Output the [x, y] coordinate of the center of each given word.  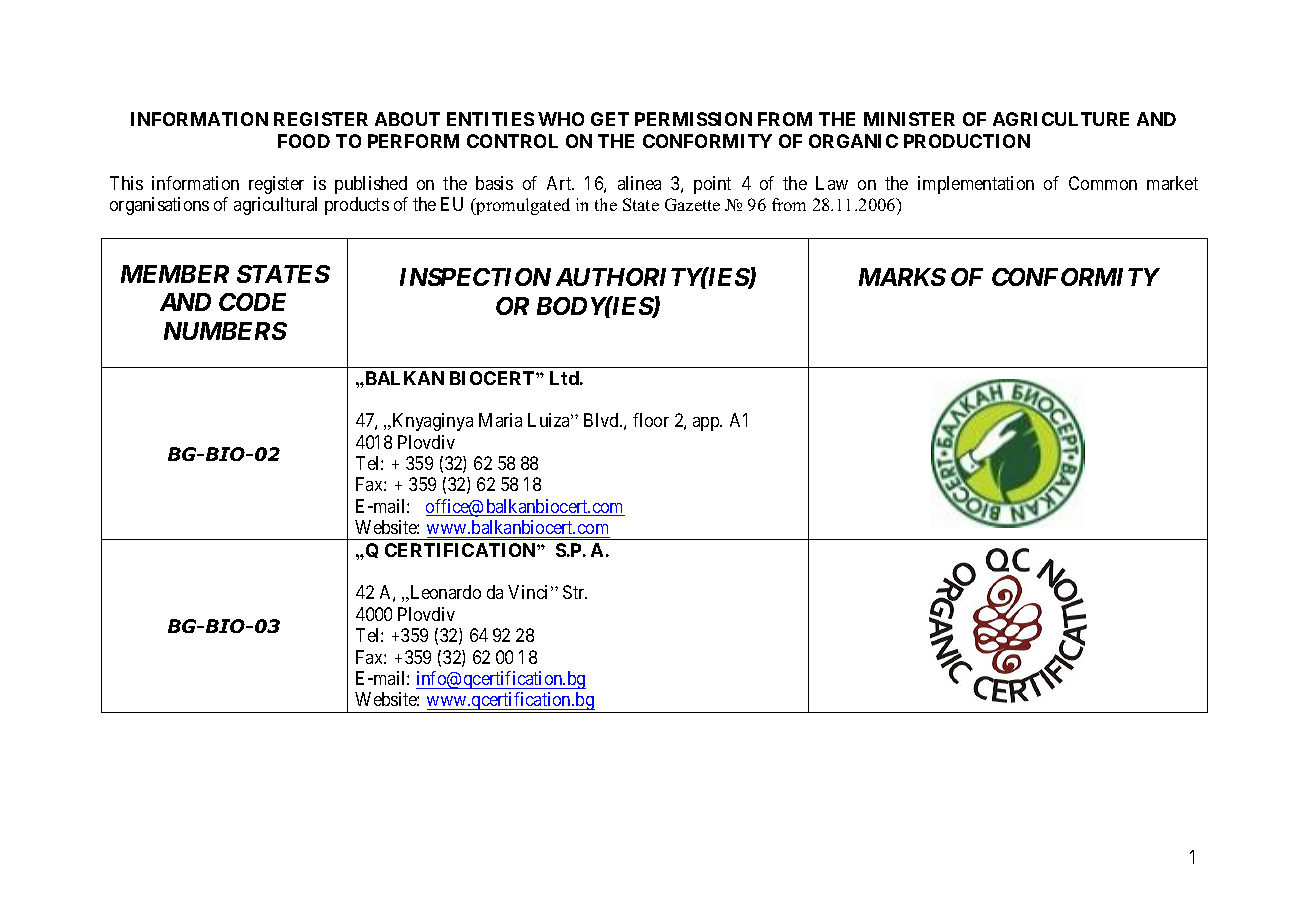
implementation [976, 185]
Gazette [692, 204]
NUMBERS [225, 331]
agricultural [275, 206]
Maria [500, 420]
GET [610, 119]
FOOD [304, 141]
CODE [252, 302]
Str [575, 592]
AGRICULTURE [1061, 119]
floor [651, 420]
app [707, 424]
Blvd [602, 420]
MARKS [902, 277]
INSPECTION [475, 277]
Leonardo [444, 592]
